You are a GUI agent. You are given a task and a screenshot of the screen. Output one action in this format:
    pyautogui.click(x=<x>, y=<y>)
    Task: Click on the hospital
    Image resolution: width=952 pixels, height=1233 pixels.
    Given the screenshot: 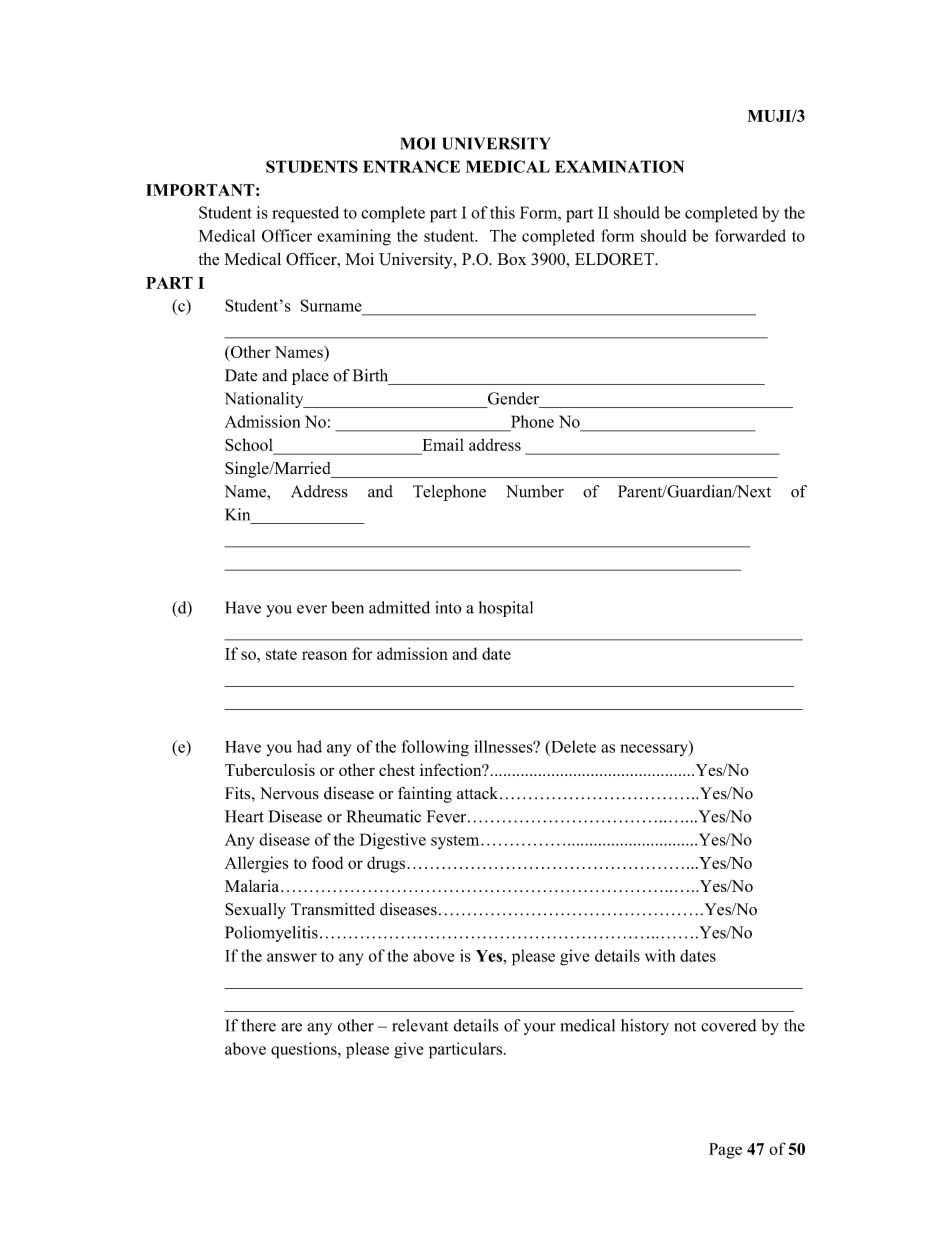 What is the action you would take?
    pyautogui.click(x=506, y=609)
